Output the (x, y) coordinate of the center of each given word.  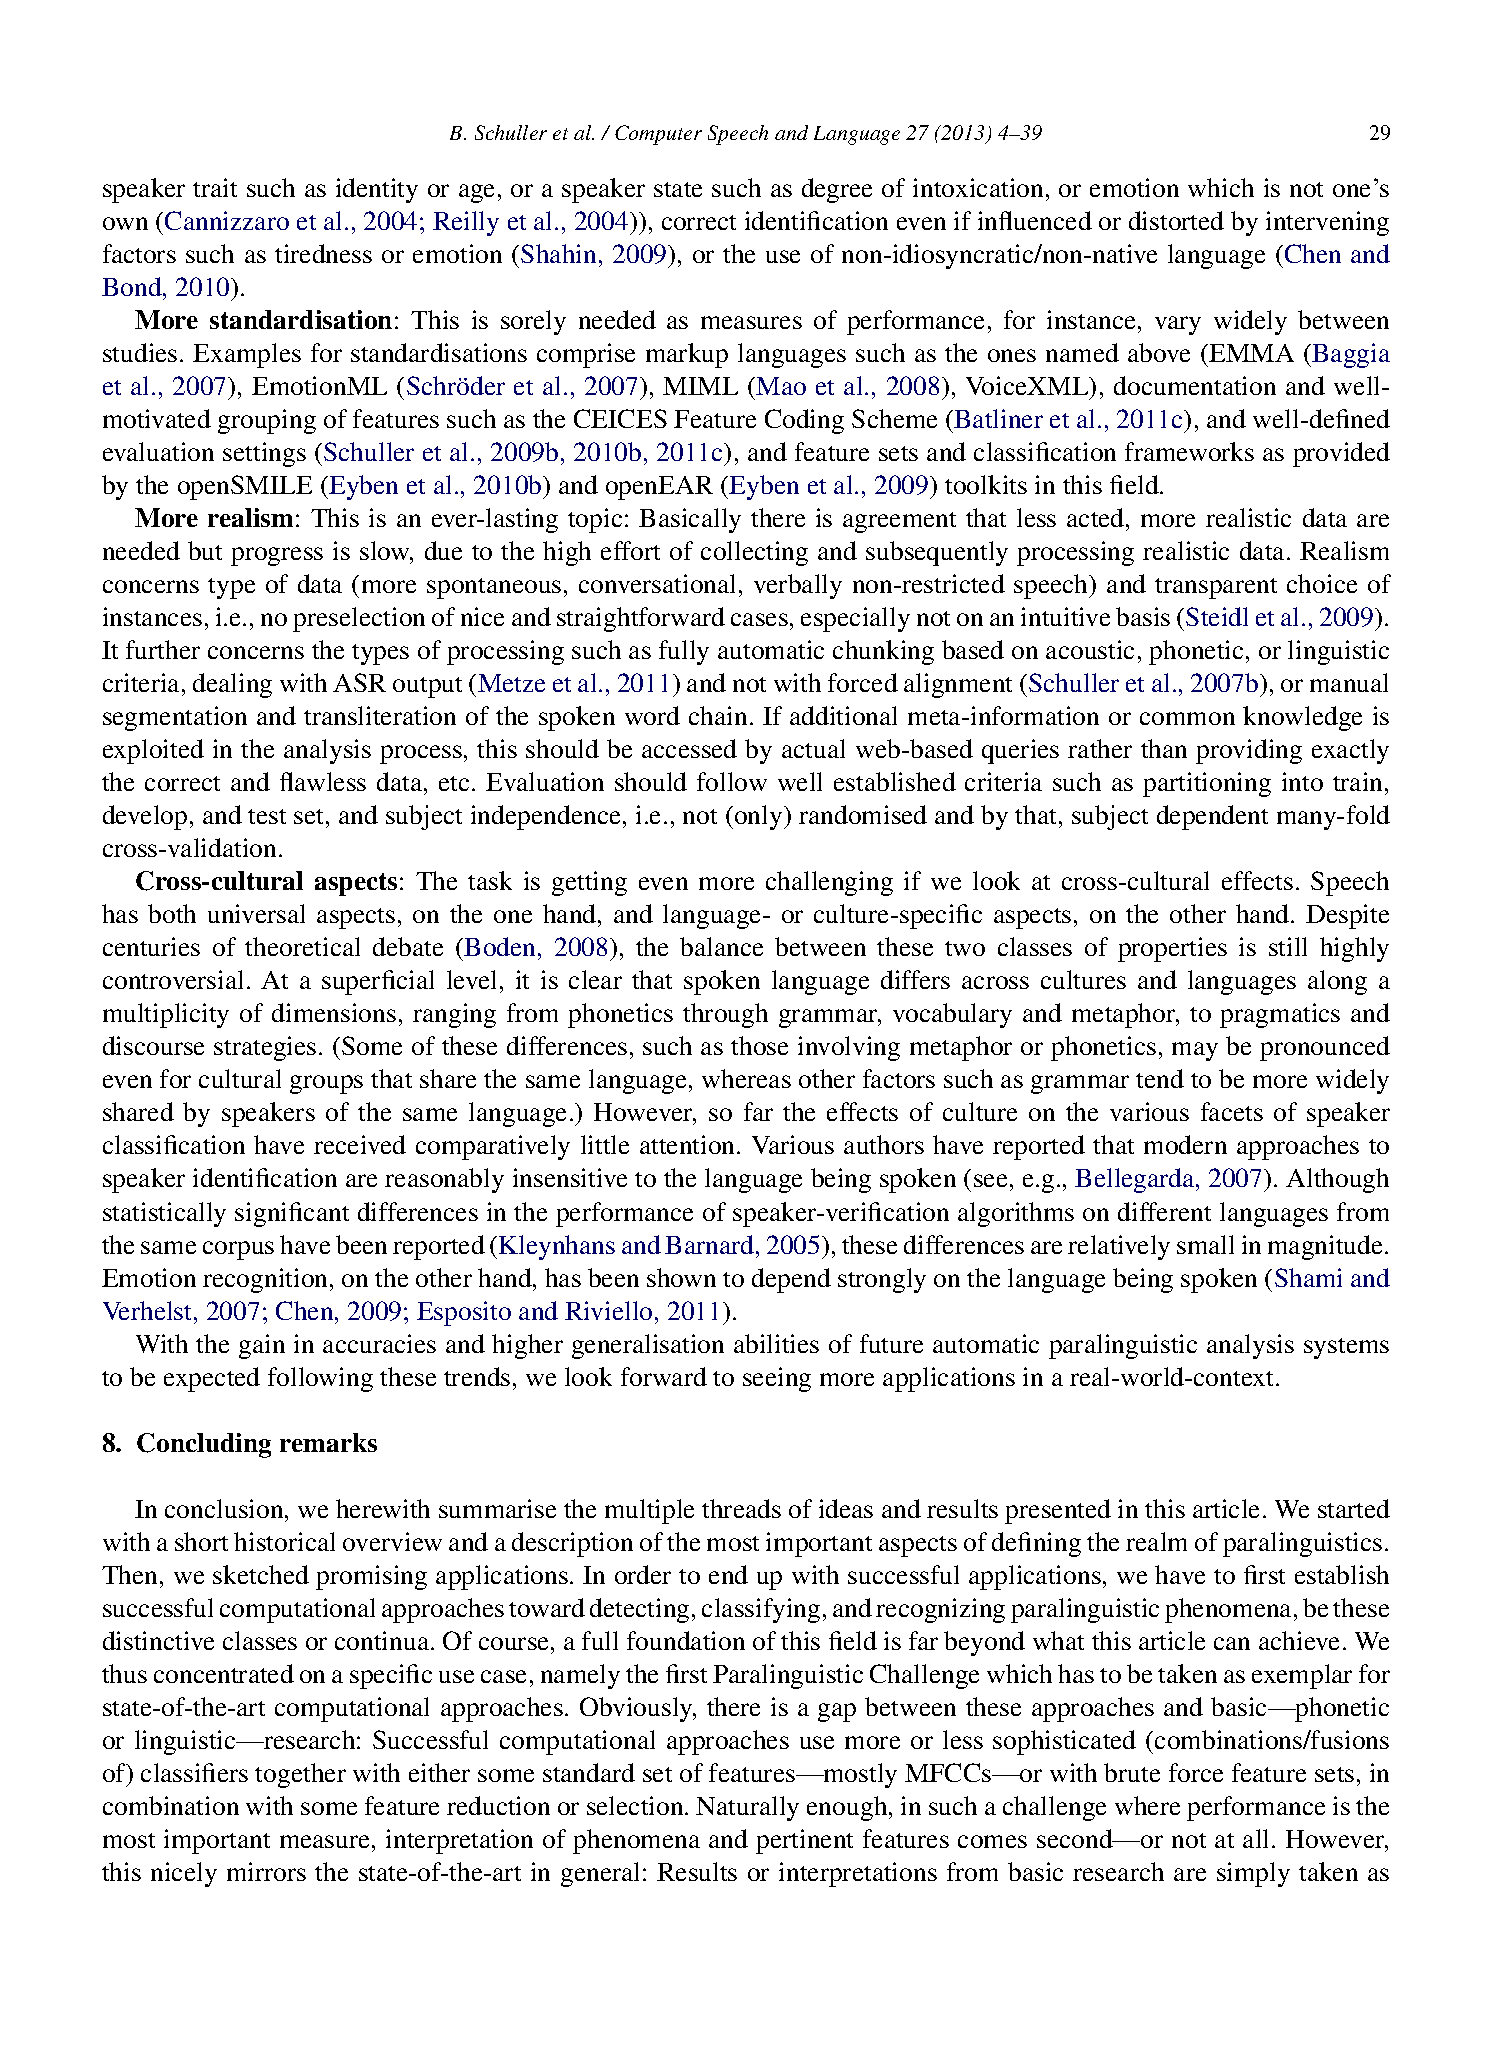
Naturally (747, 1808)
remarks (328, 1442)
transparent (1216, 588)
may (1195, 1051)
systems (1346, 1348)
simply (1253, 1874)
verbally (798, 586)
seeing (777, 1379)
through (725, 1015)
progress (277, 556)
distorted (1176, 220)
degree (837, 190)
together (300, 1775)
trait (215, 187)
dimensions (334, 1012)
